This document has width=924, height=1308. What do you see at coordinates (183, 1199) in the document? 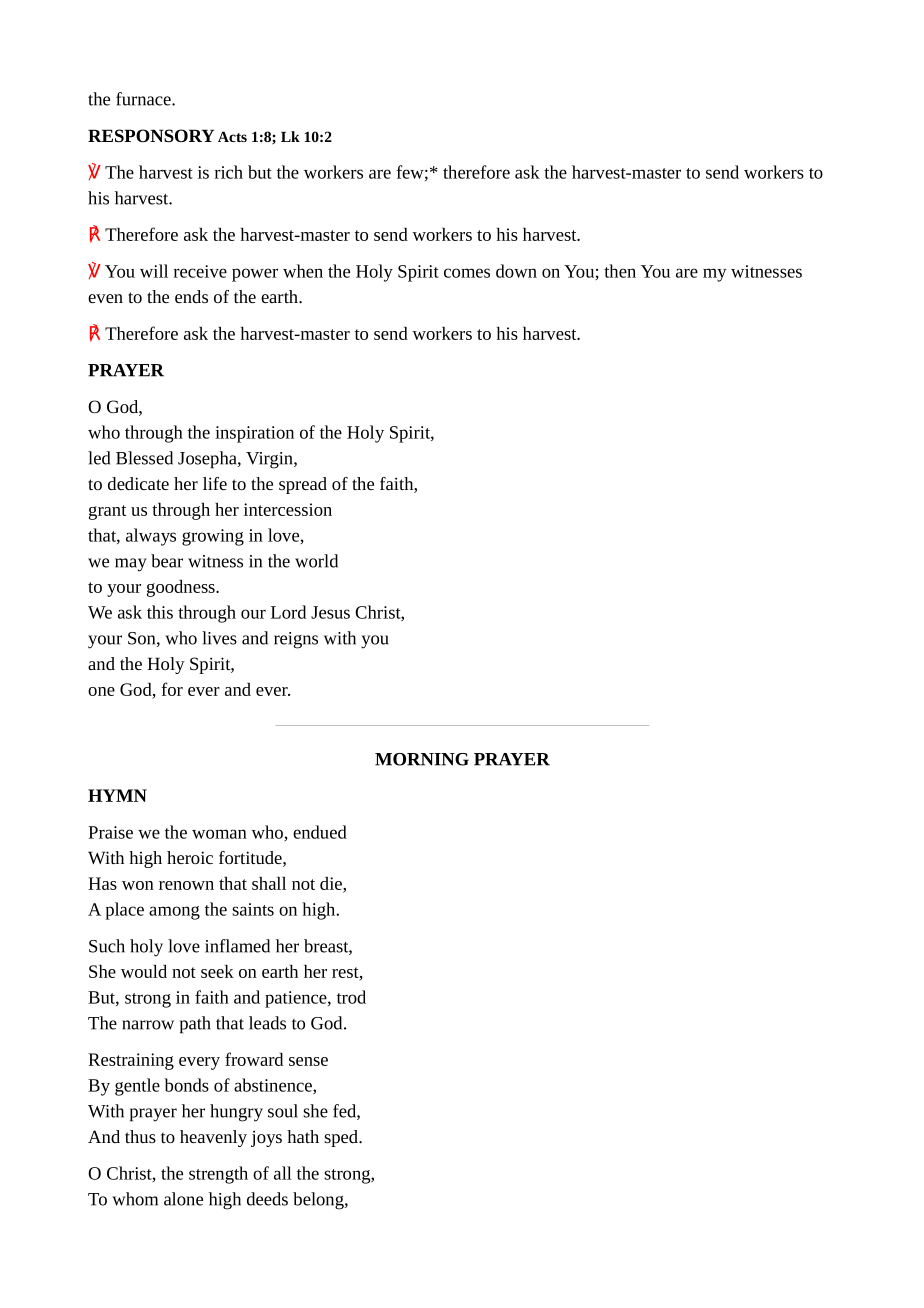
I see `alone` at bounding box center [183, 1199].
